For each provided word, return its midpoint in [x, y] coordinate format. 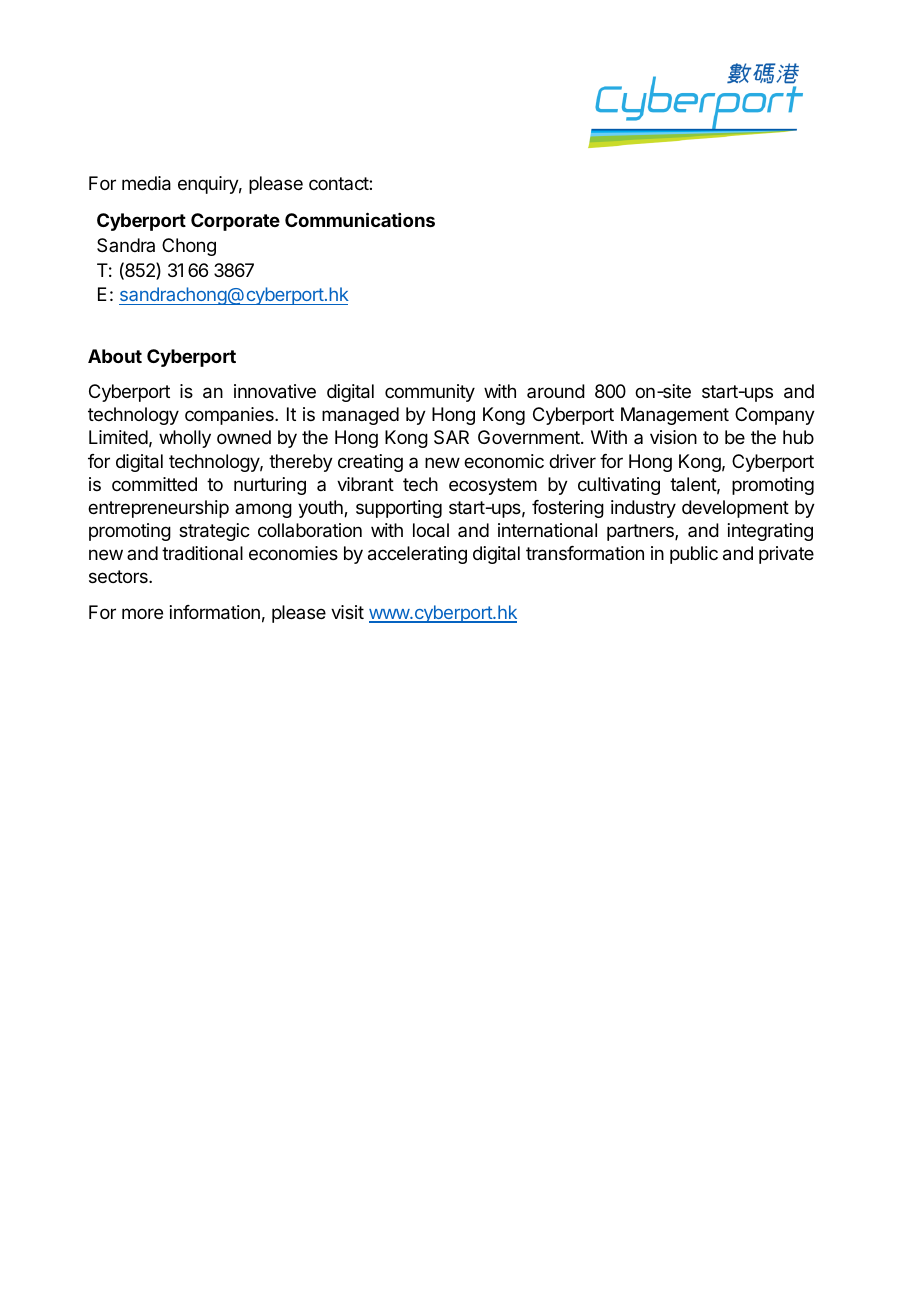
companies [230, 416]
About [115, 356]
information [215, 612]
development [735, 509]
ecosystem [493, 486]
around [556, 391]
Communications [360, 219]
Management [675, 416]
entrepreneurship [158, 509]
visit [347, 612]
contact [339, 183]
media [146, 183]
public [694, 555]
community [430, 393]
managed [360, 416]
